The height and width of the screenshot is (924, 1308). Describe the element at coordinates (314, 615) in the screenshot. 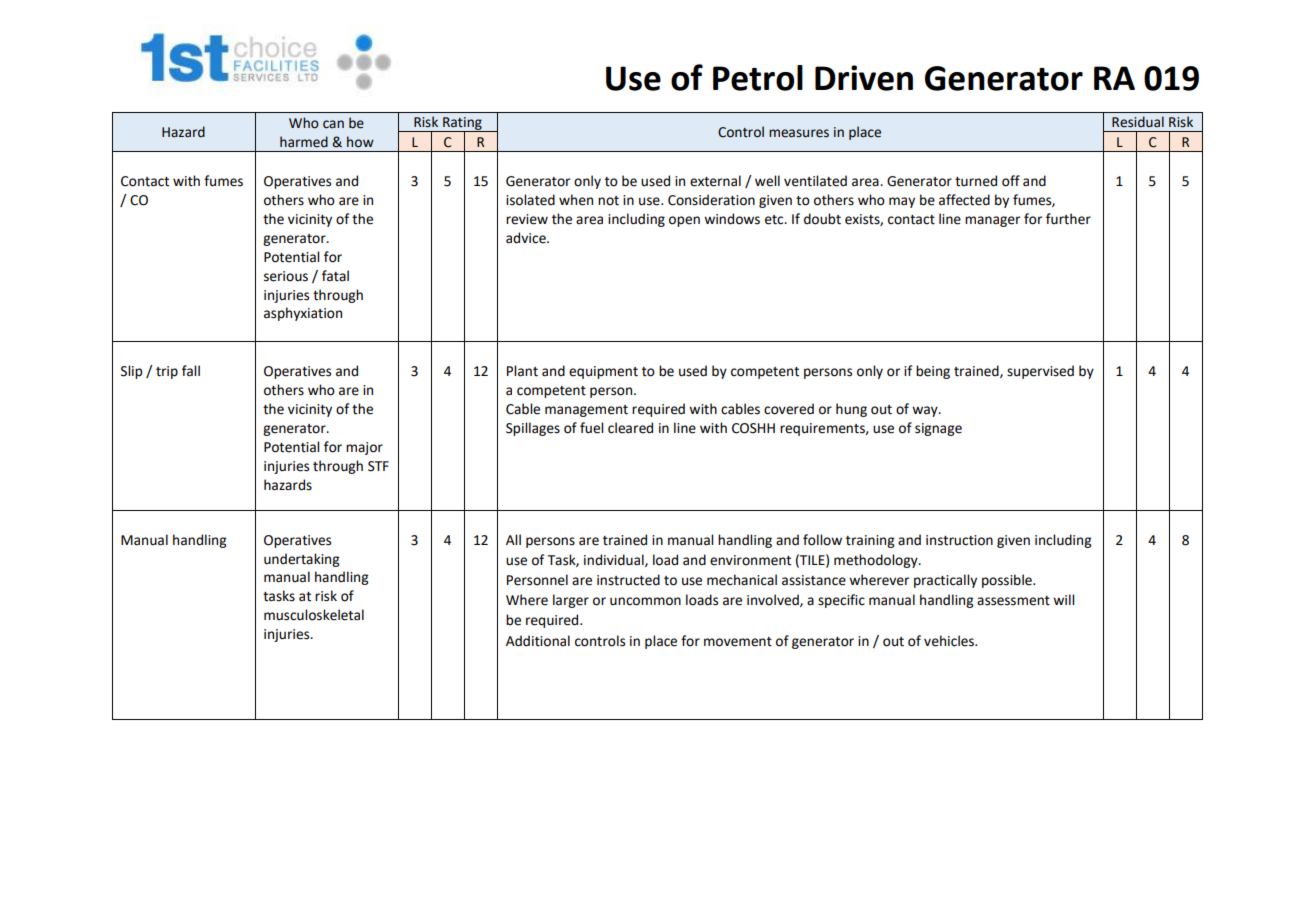

I see `musculoskeletal` at that location.
